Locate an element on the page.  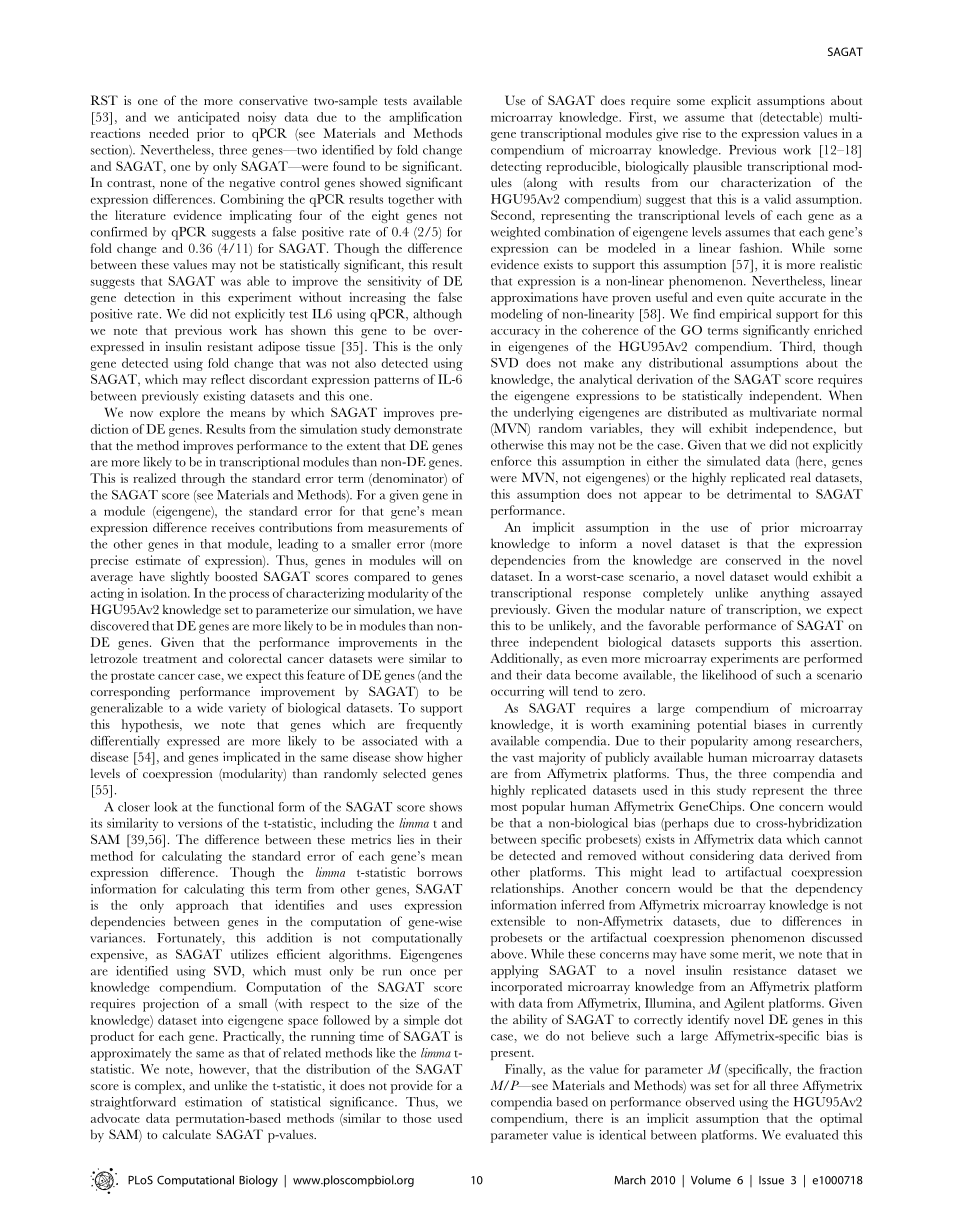
anything is located at coordinates (784, 594).
